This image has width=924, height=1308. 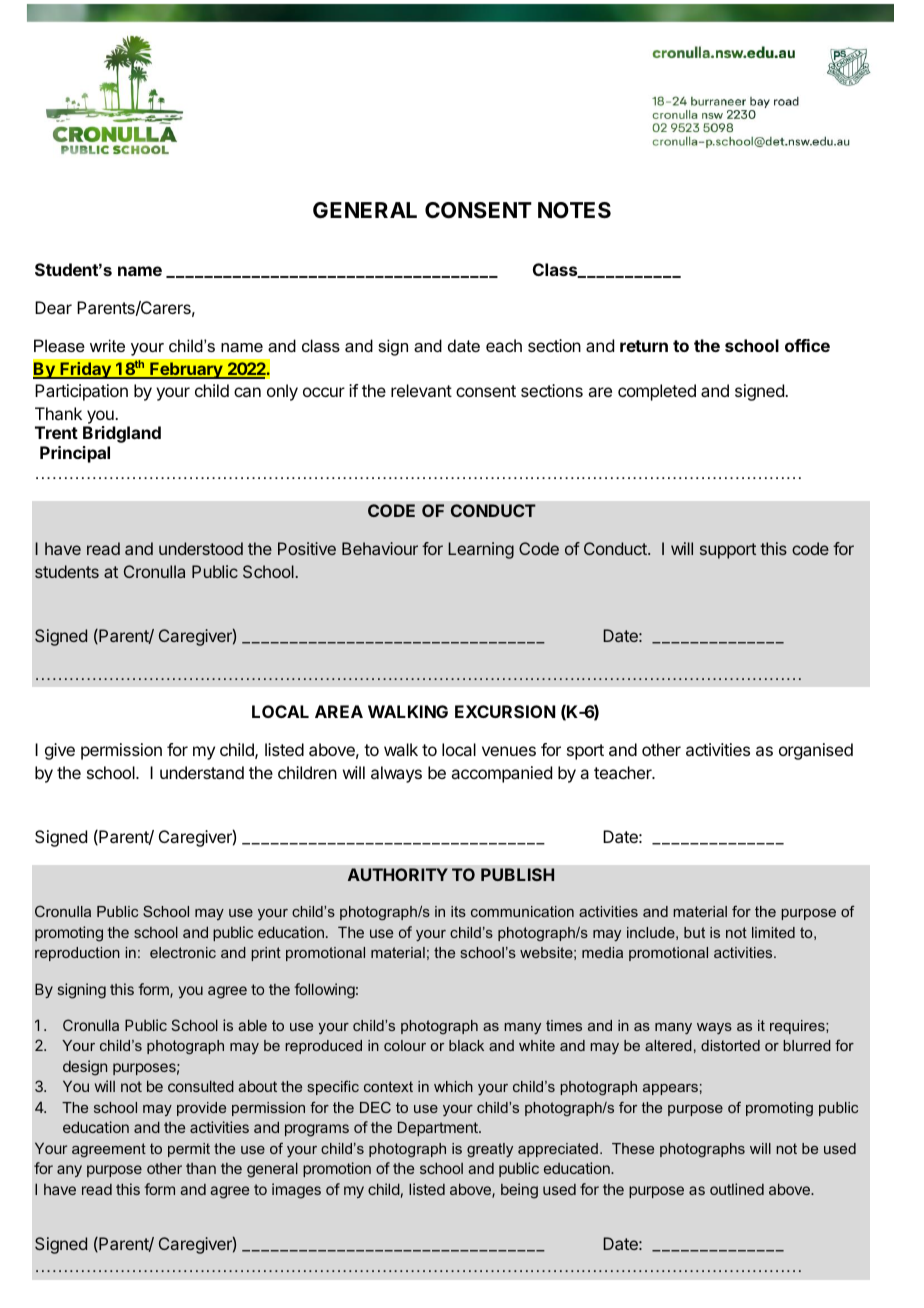 I want to click on Dear, so click(x=53, y=307).
